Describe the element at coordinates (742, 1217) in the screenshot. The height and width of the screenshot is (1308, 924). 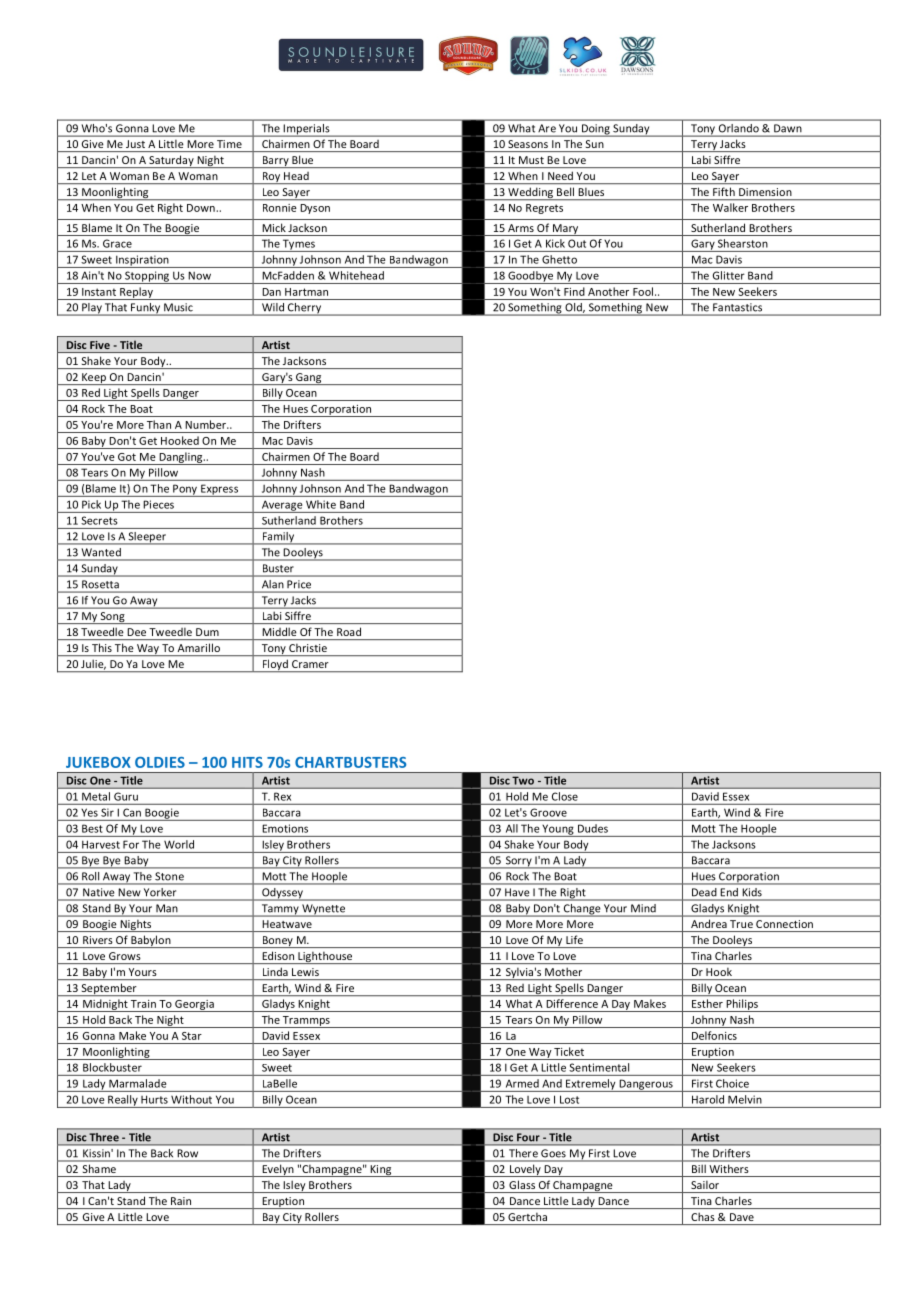
I see `Dave` at that location.
